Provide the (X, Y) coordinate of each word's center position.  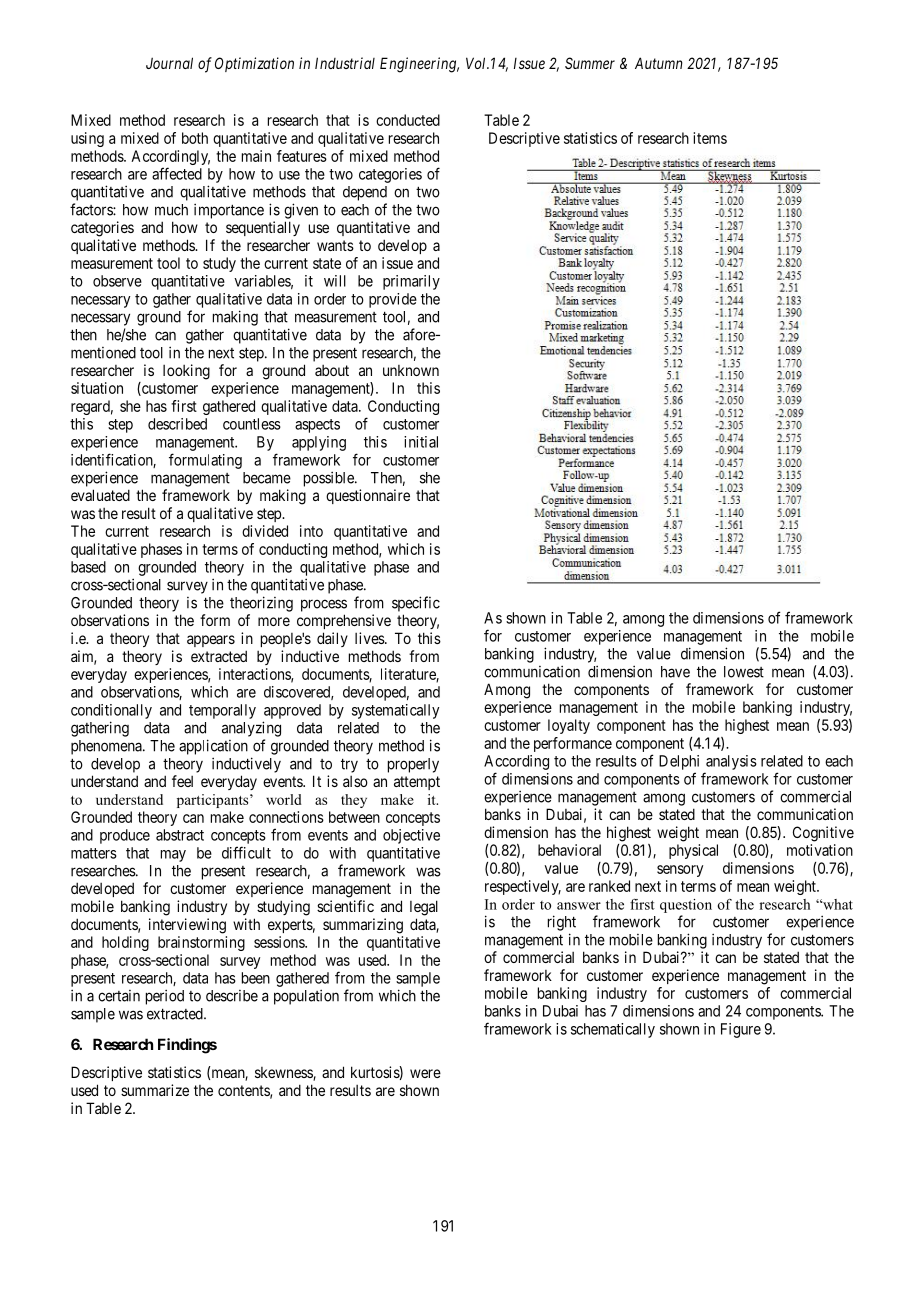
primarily (411, 282)
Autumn (659, 63)
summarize (155, 1090)
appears (211, 641)
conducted (408, 120)
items (710, 138)
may (173, 856)
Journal (169, 63)
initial (421, 442)
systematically (395, 711)
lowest (744, 672)
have (675, 672)
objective (411, 836)
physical (693, 851)
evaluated (100, 495)
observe (117, 281)
